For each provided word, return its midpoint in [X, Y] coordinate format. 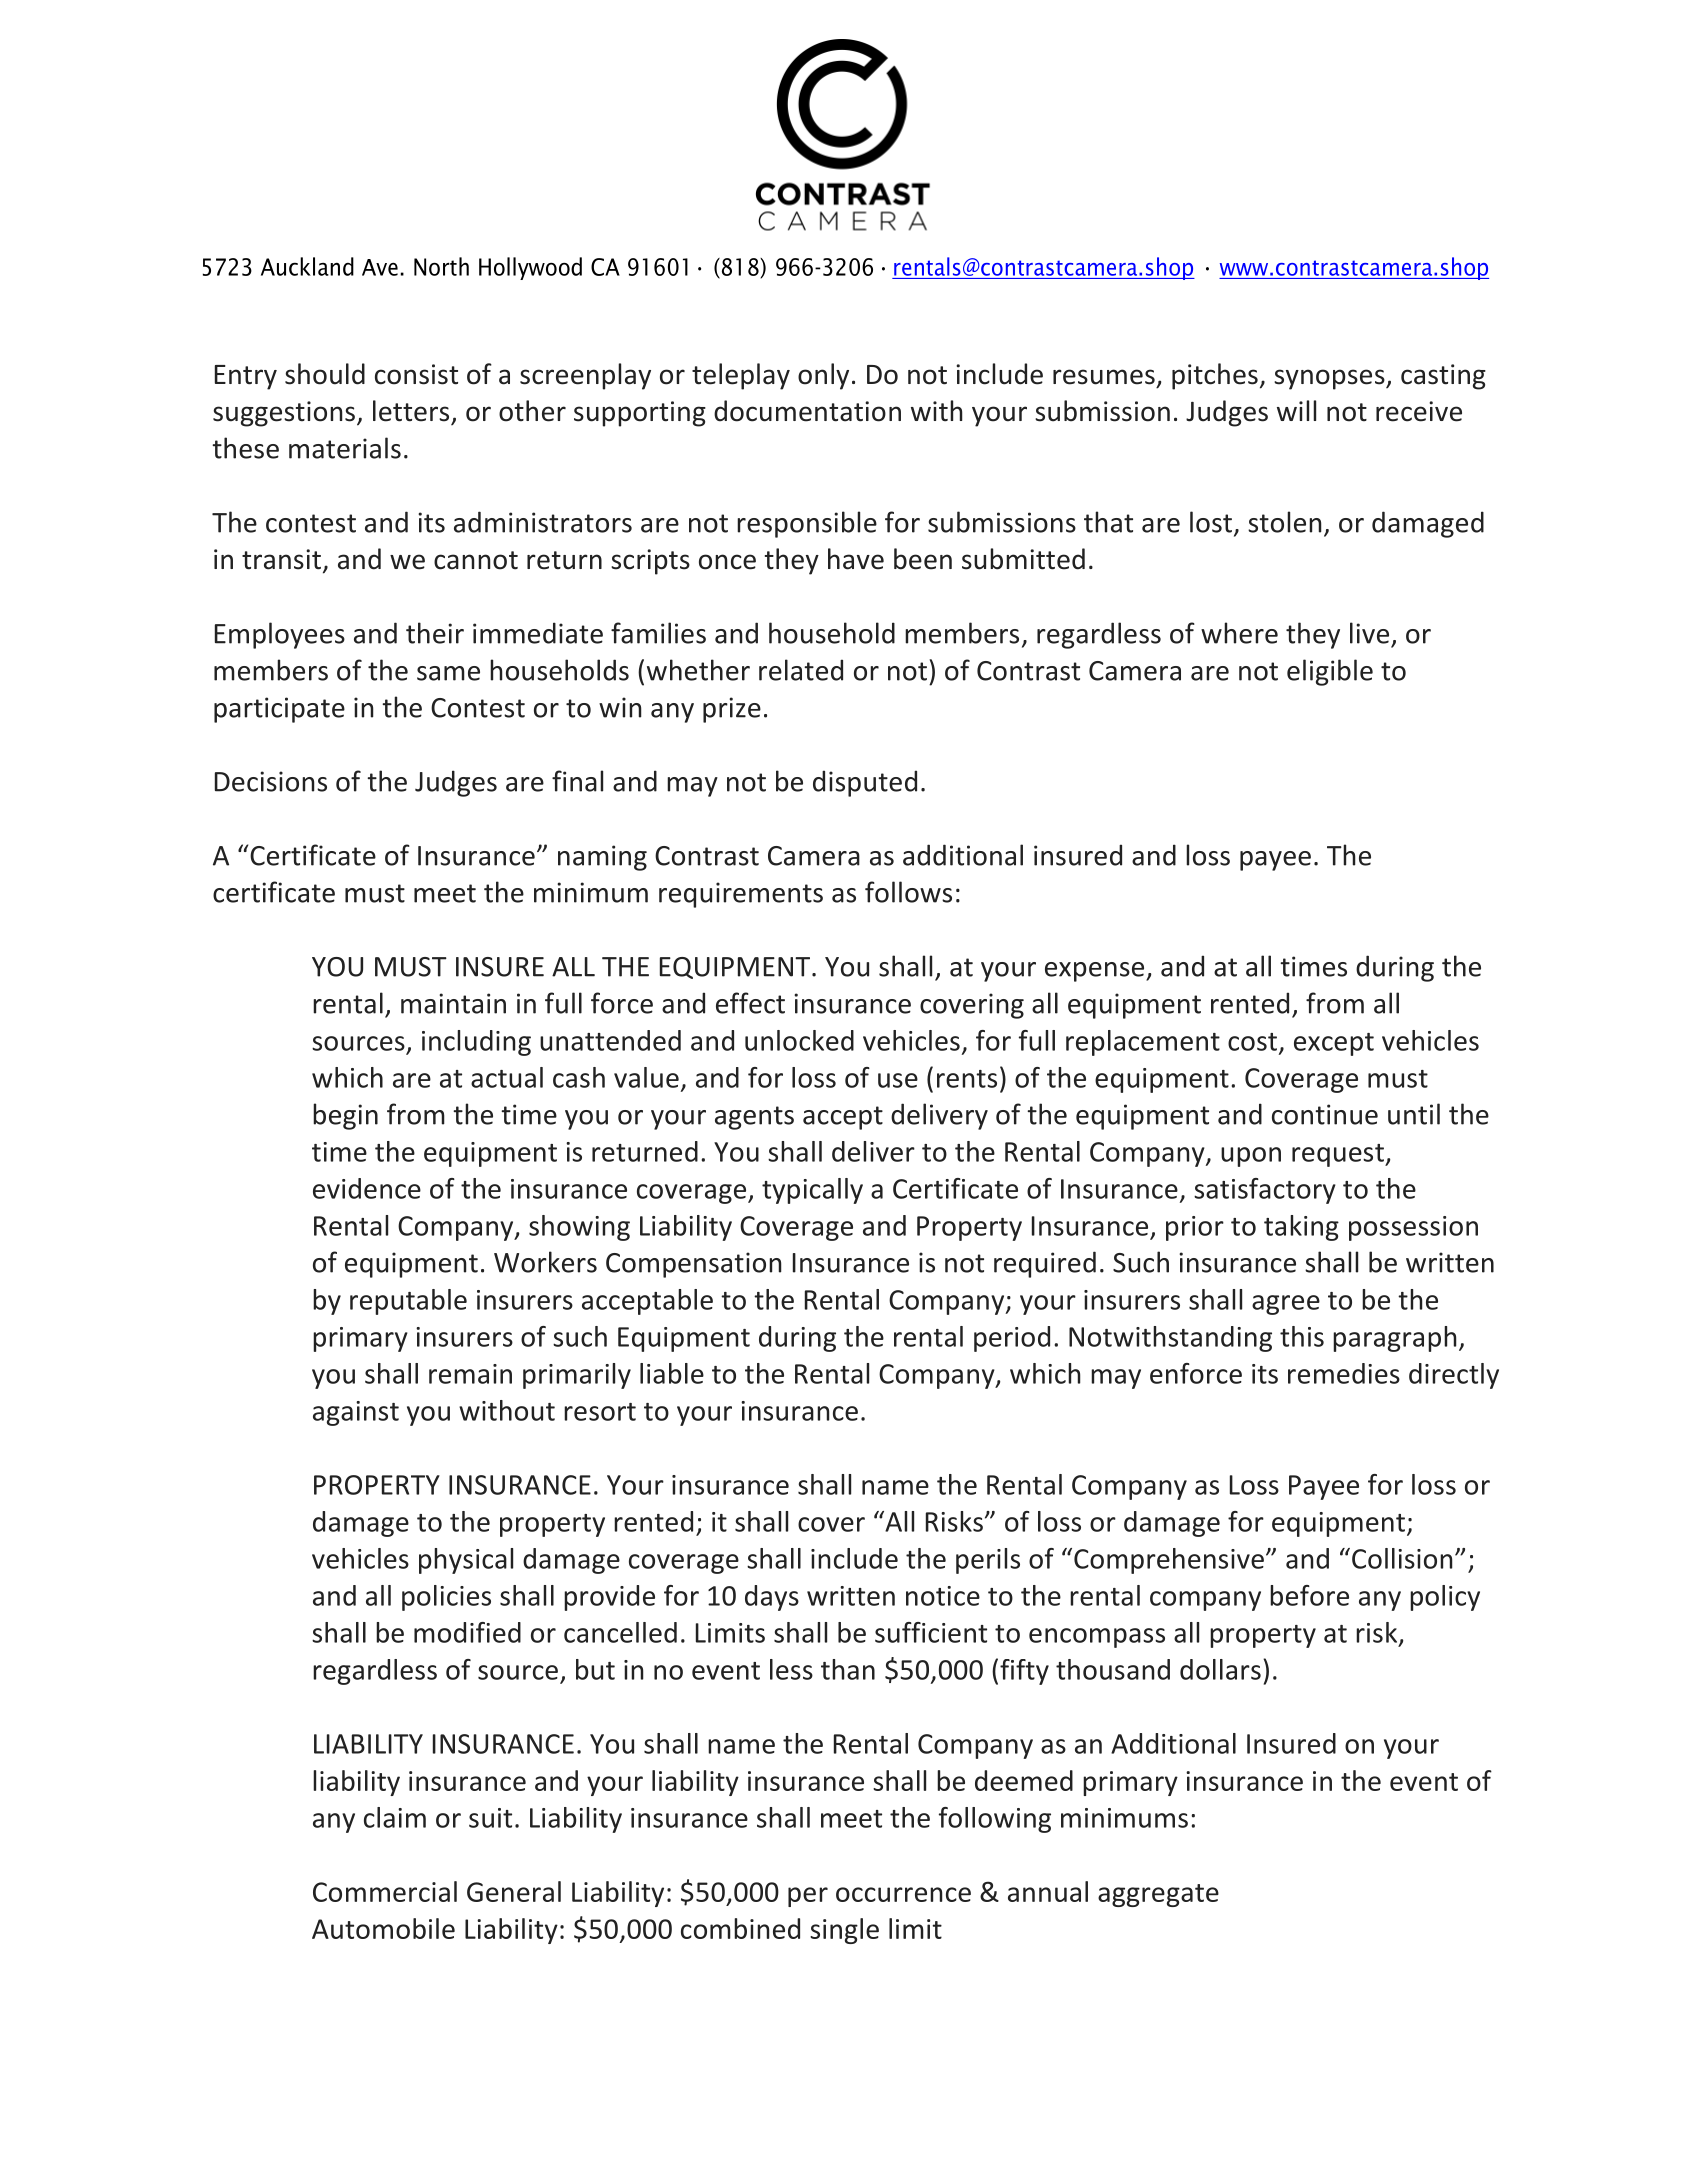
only [823, 376]
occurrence [903, 1894]
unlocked [799, 1040]
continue [1325, 1114]
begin [345, 1116]
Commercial [385, 1891]
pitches [1215, 376]
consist [416, 374]
